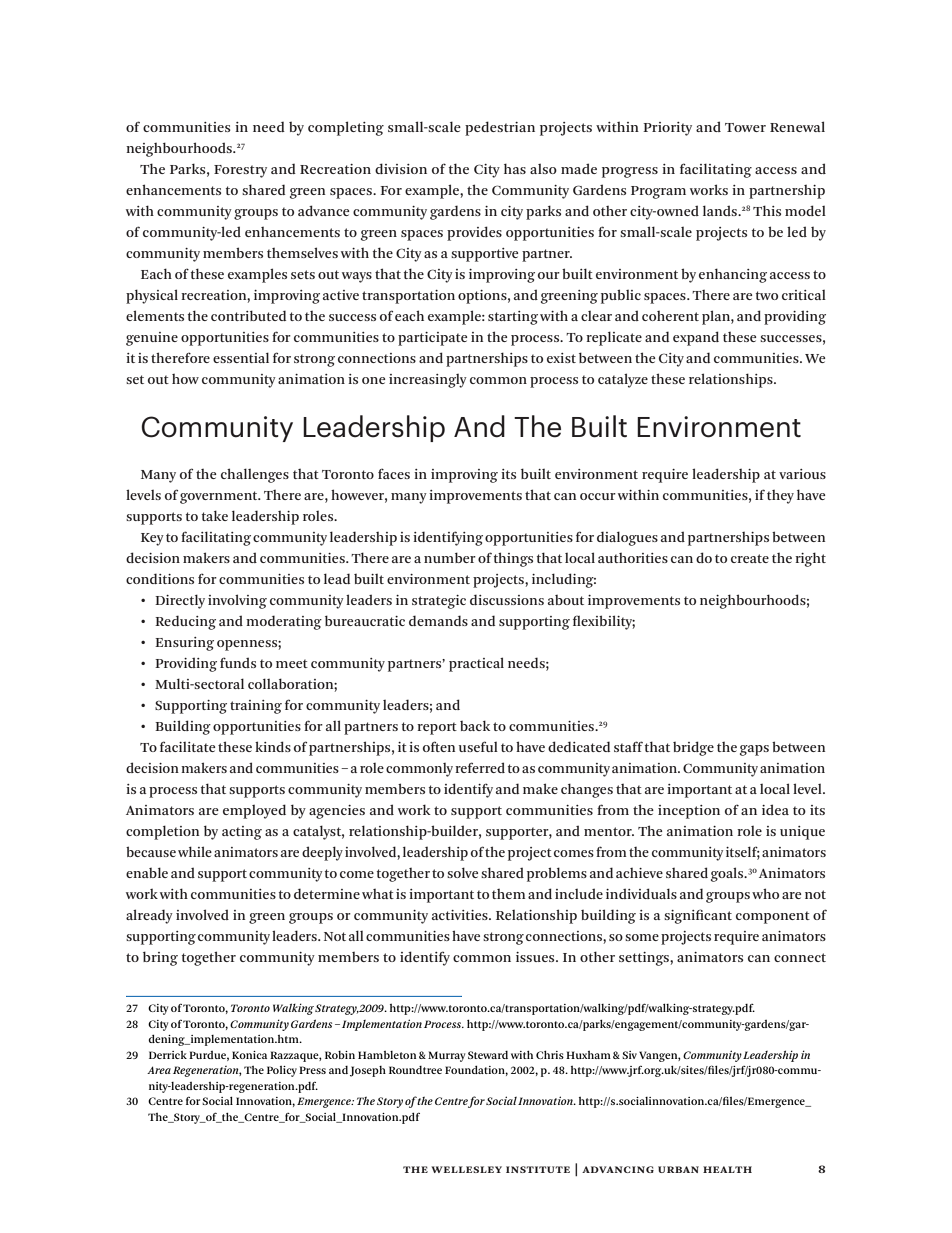 The image size is (952, 1233). I want to click on faces, so click(394, 473).
